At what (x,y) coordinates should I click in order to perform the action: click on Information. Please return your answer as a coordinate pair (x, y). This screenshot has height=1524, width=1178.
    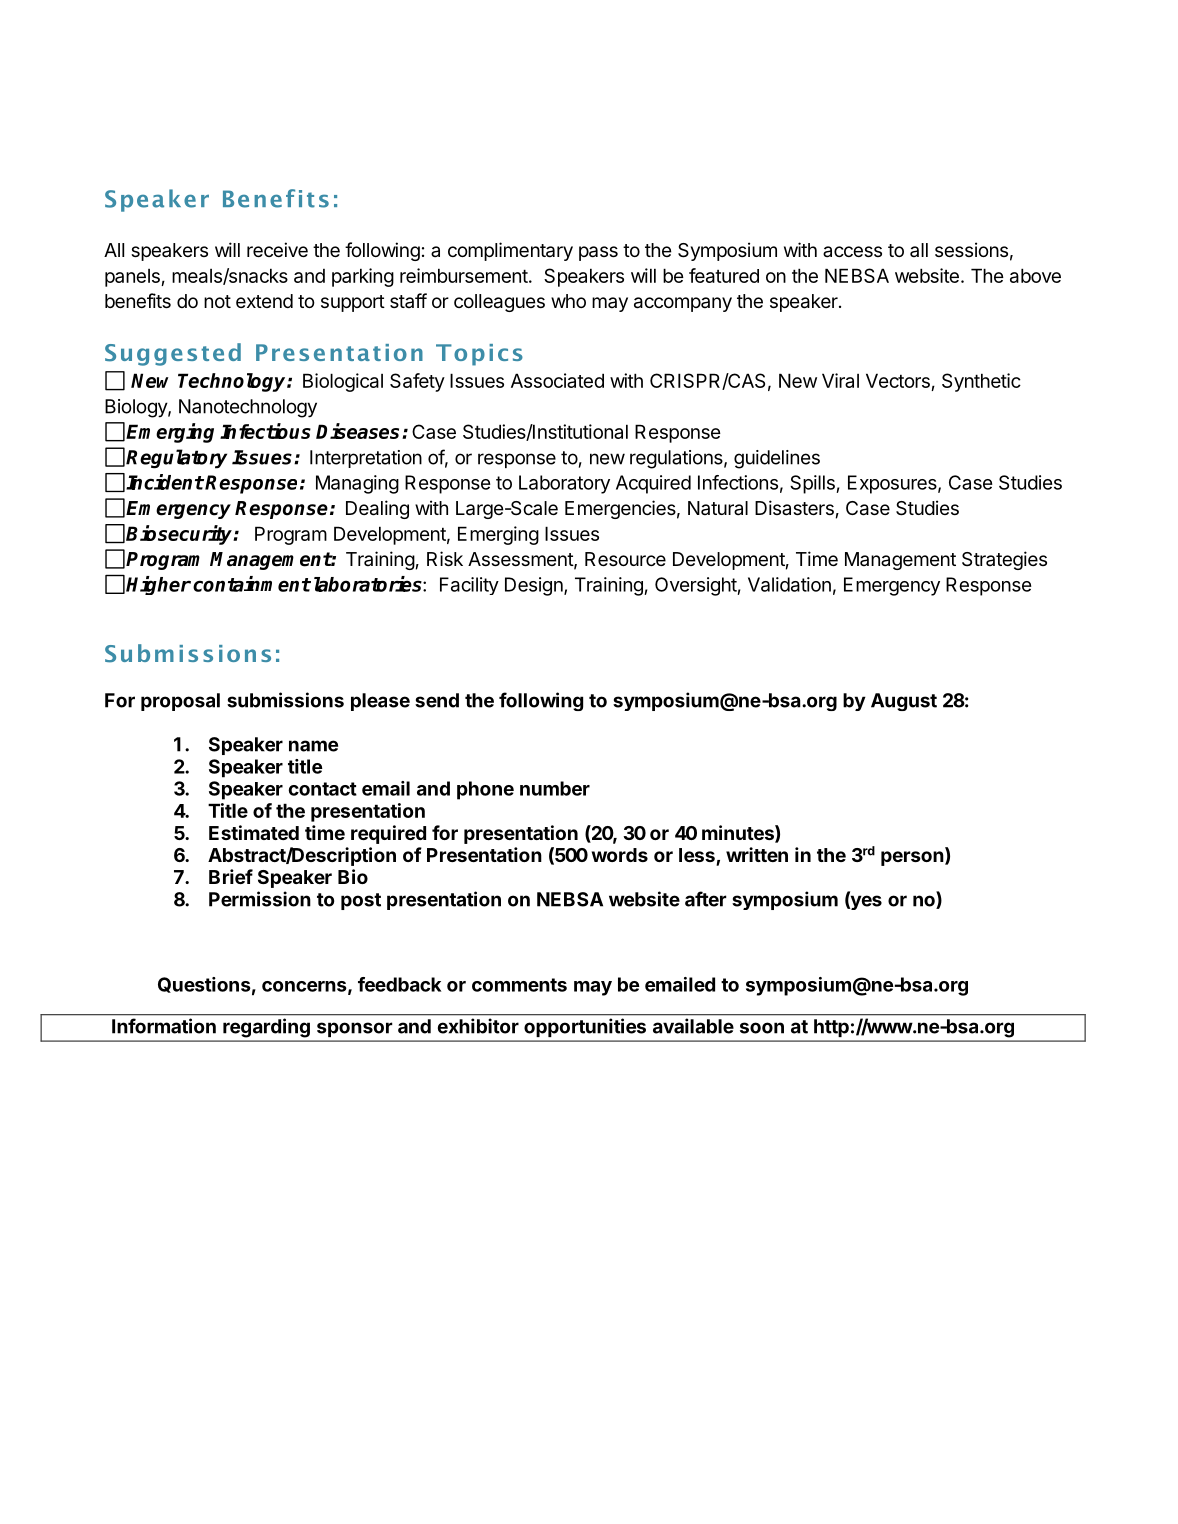
    Looking at the image, I should click on (164, 1026).
